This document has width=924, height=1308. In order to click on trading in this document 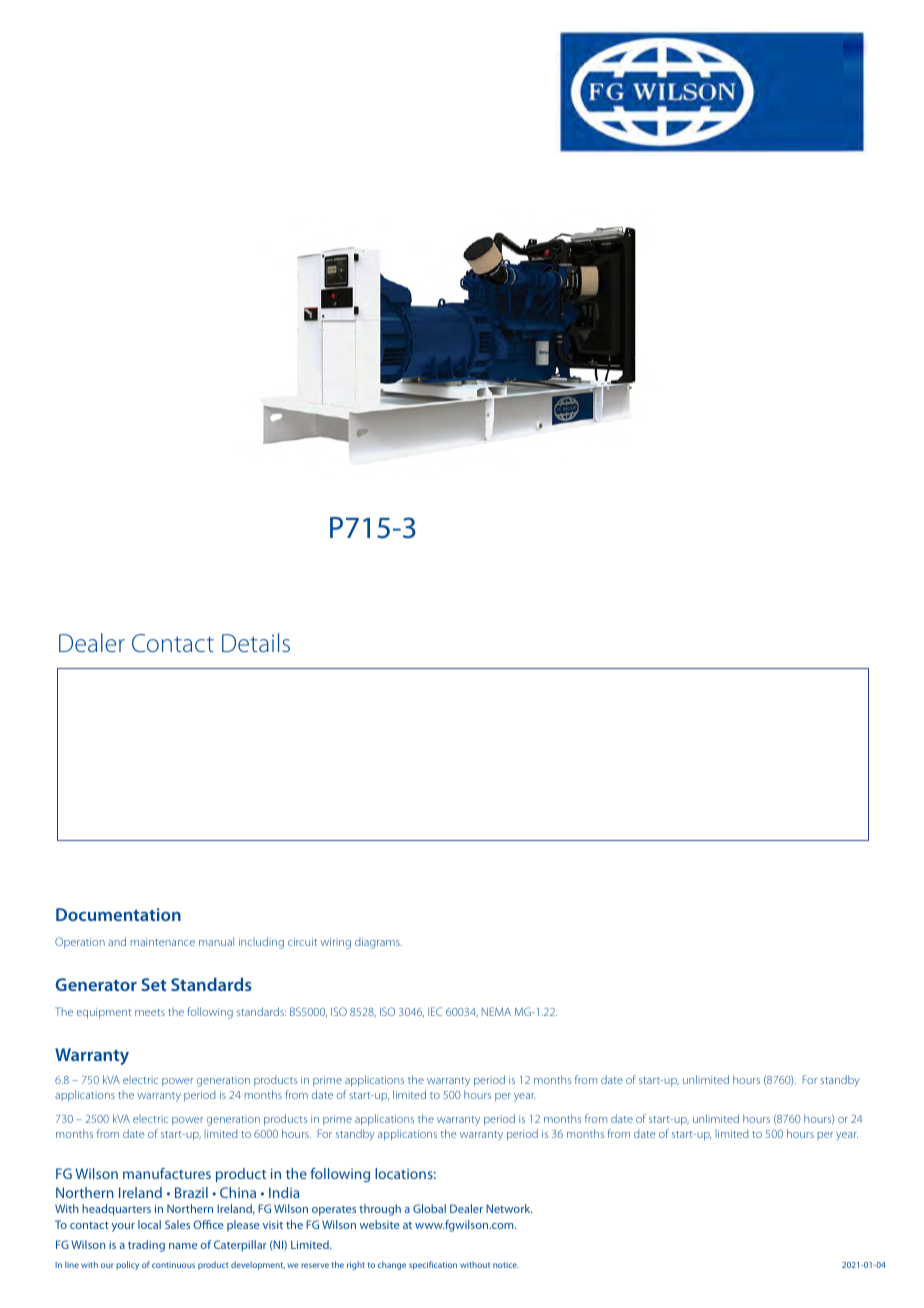, I will do `click(146, 1246)`.
